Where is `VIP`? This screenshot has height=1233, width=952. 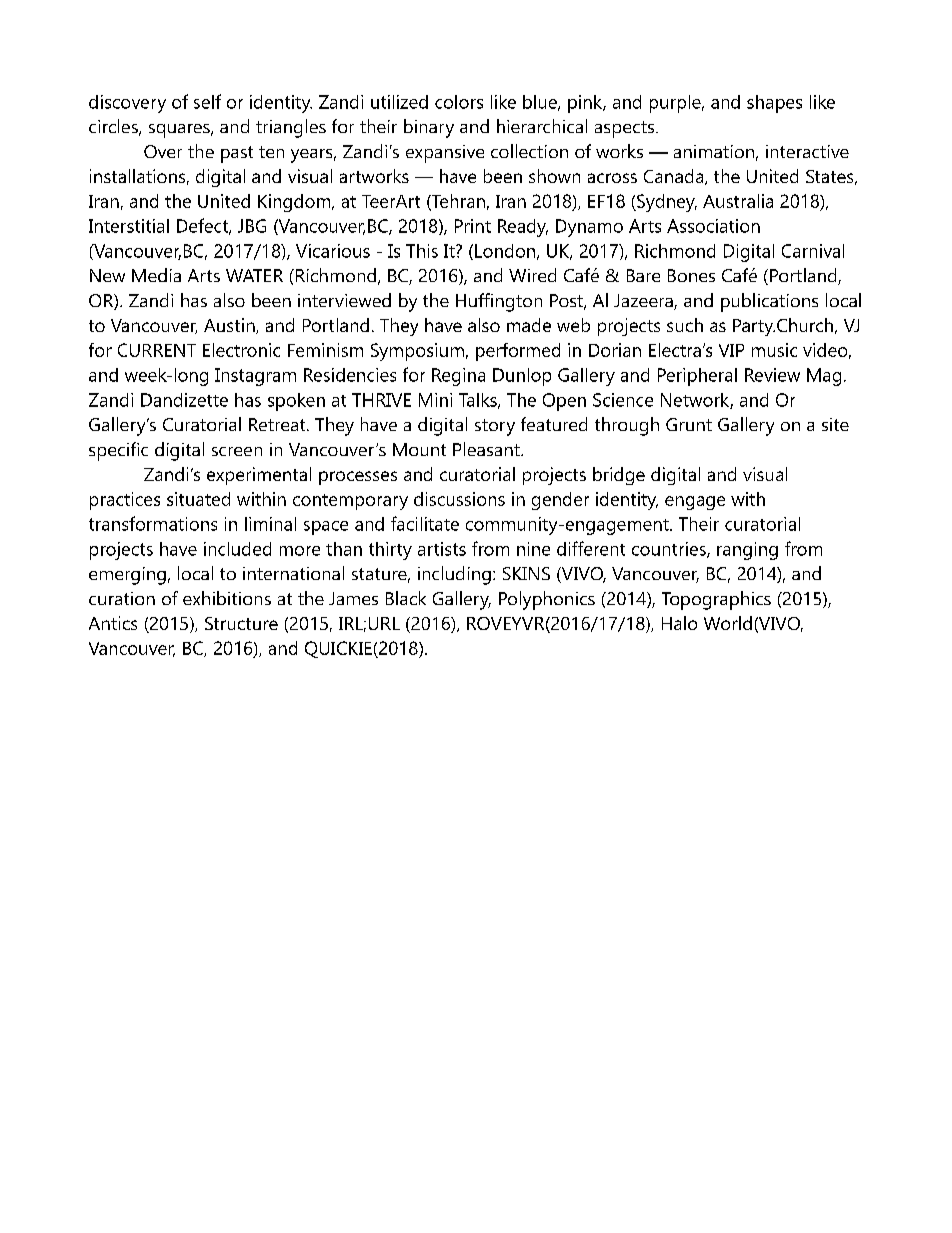
VIP is located at coordinates (731, 350).
